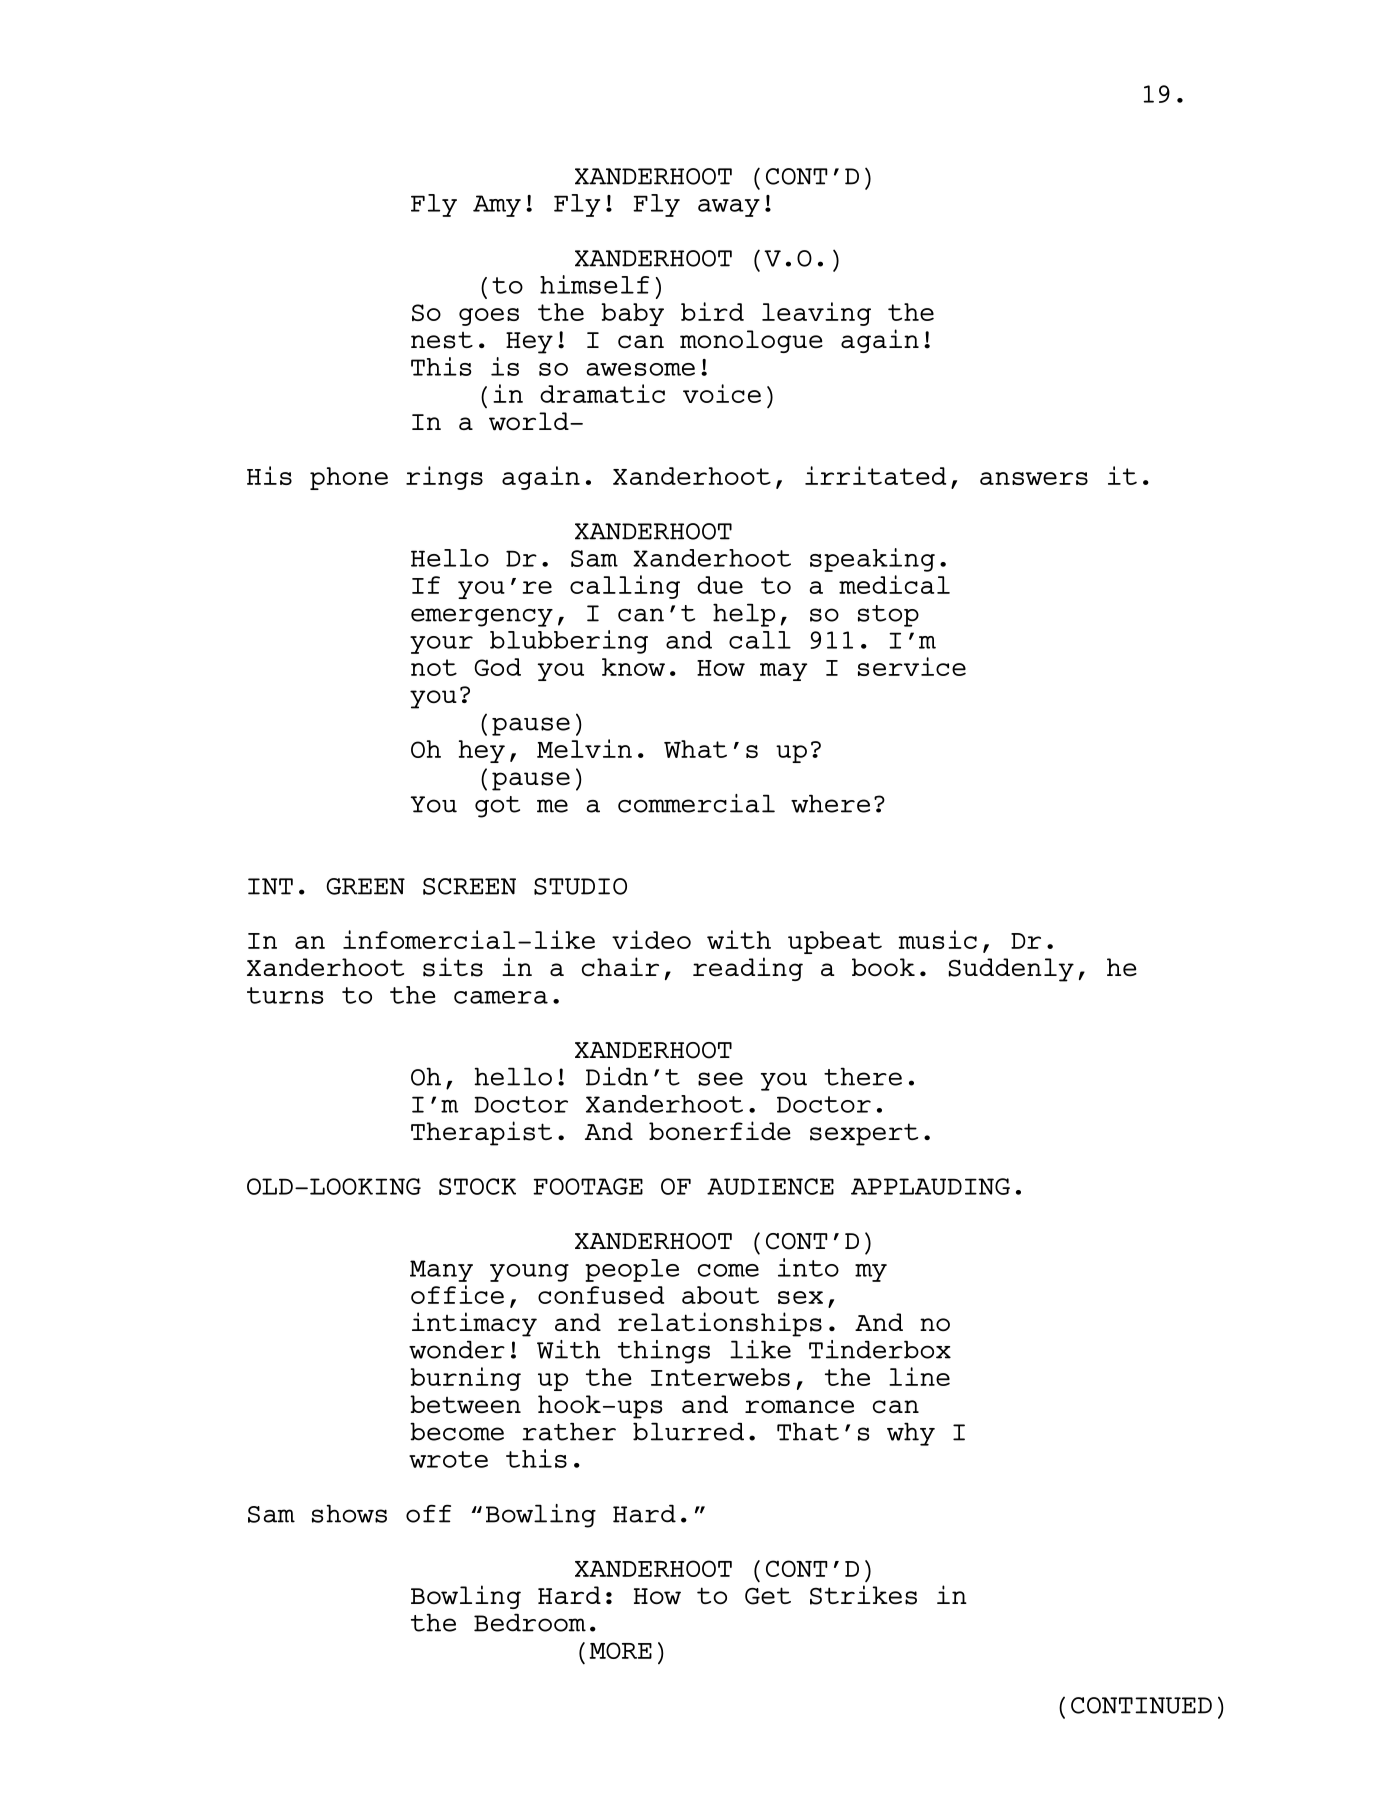  Describe the element at coordinates (481, 1133) in the screenshot. I see `Therapist` at that location.
